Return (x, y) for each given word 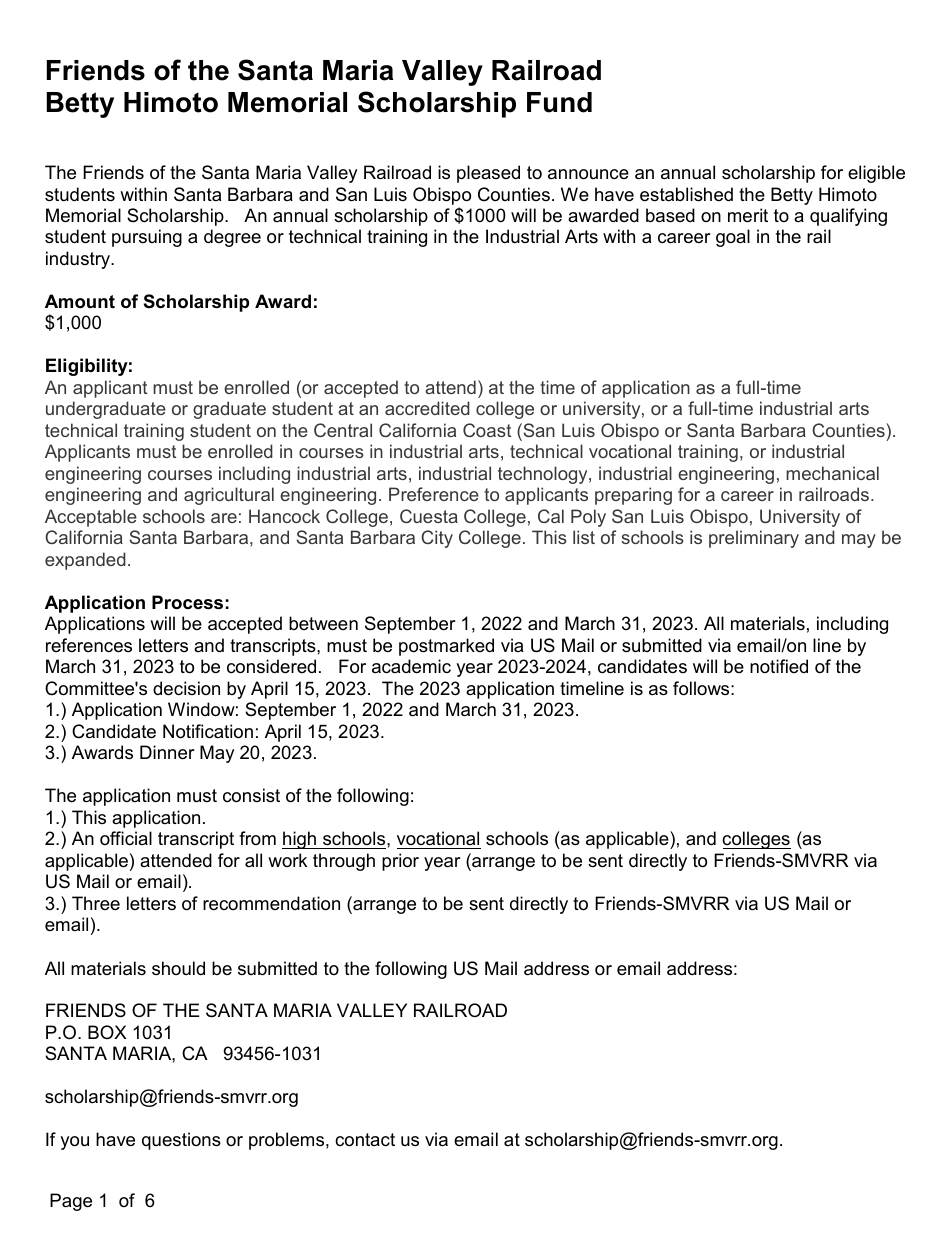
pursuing (147, 238)
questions (181, 1141)
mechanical (832, 473)
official (126, 838)
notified (779, 666)
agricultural (229, 496)
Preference (434, 494)
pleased (488, 174)
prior (400, 862)
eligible (876, 174)
